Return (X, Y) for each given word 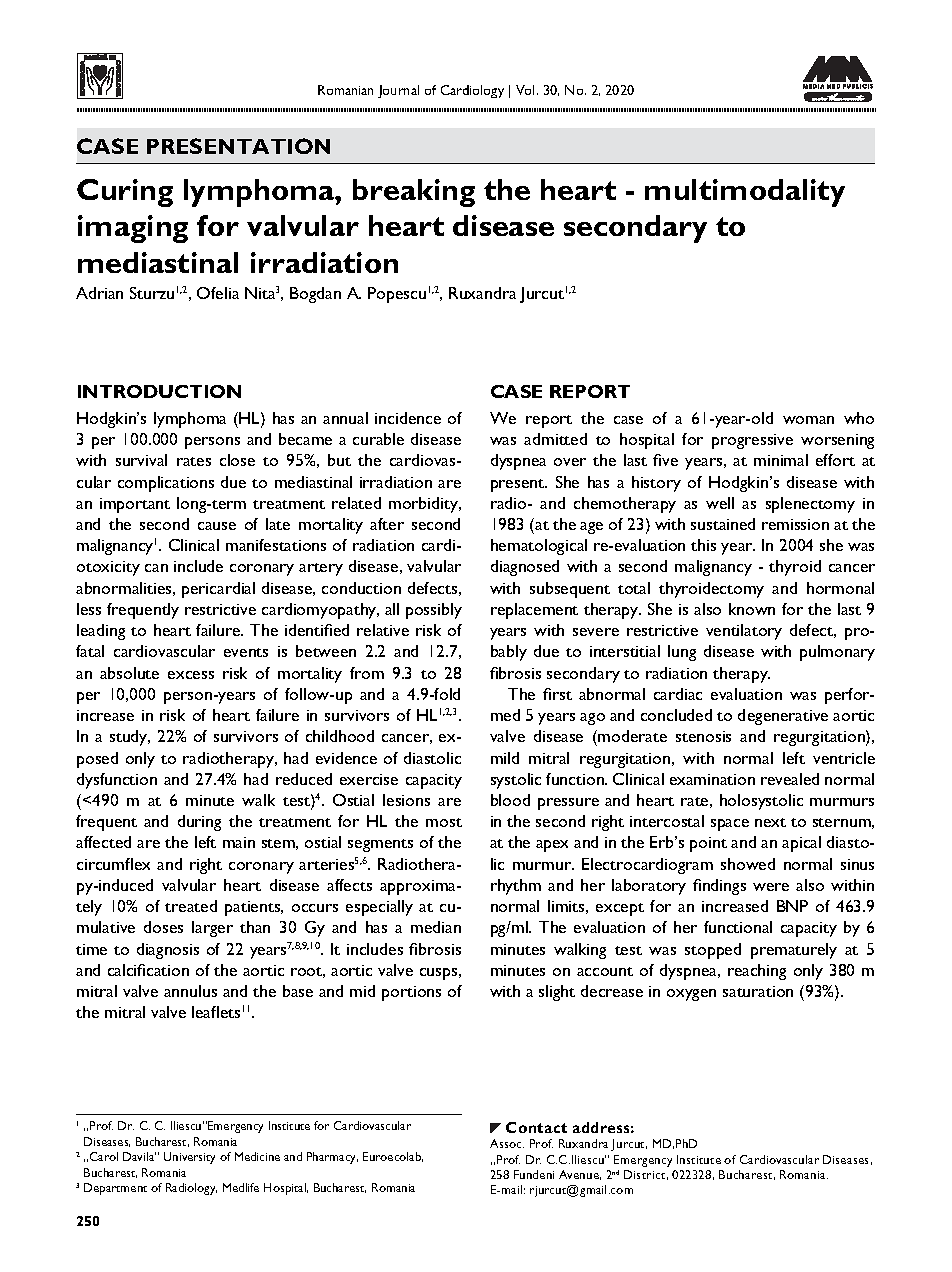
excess (191, 675)
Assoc (507, 1143)
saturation (758, 991)
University (189, 1158)
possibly (434, 611)
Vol (527, 90)
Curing (125, 193)
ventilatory (744, 632)
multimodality (745, 193)
